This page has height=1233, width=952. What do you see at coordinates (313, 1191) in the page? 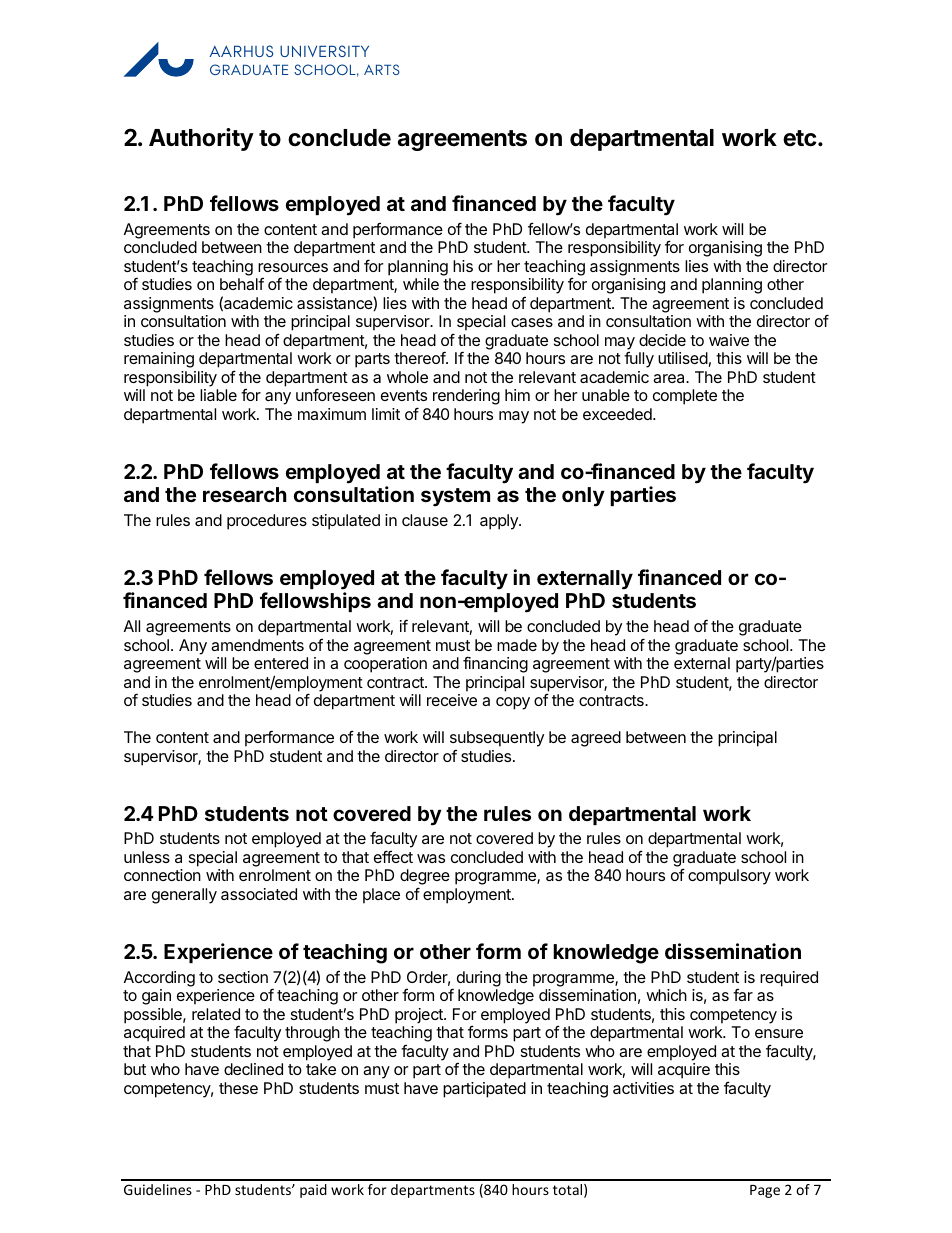
I see `paid` at bounding box center [313, 1191].
